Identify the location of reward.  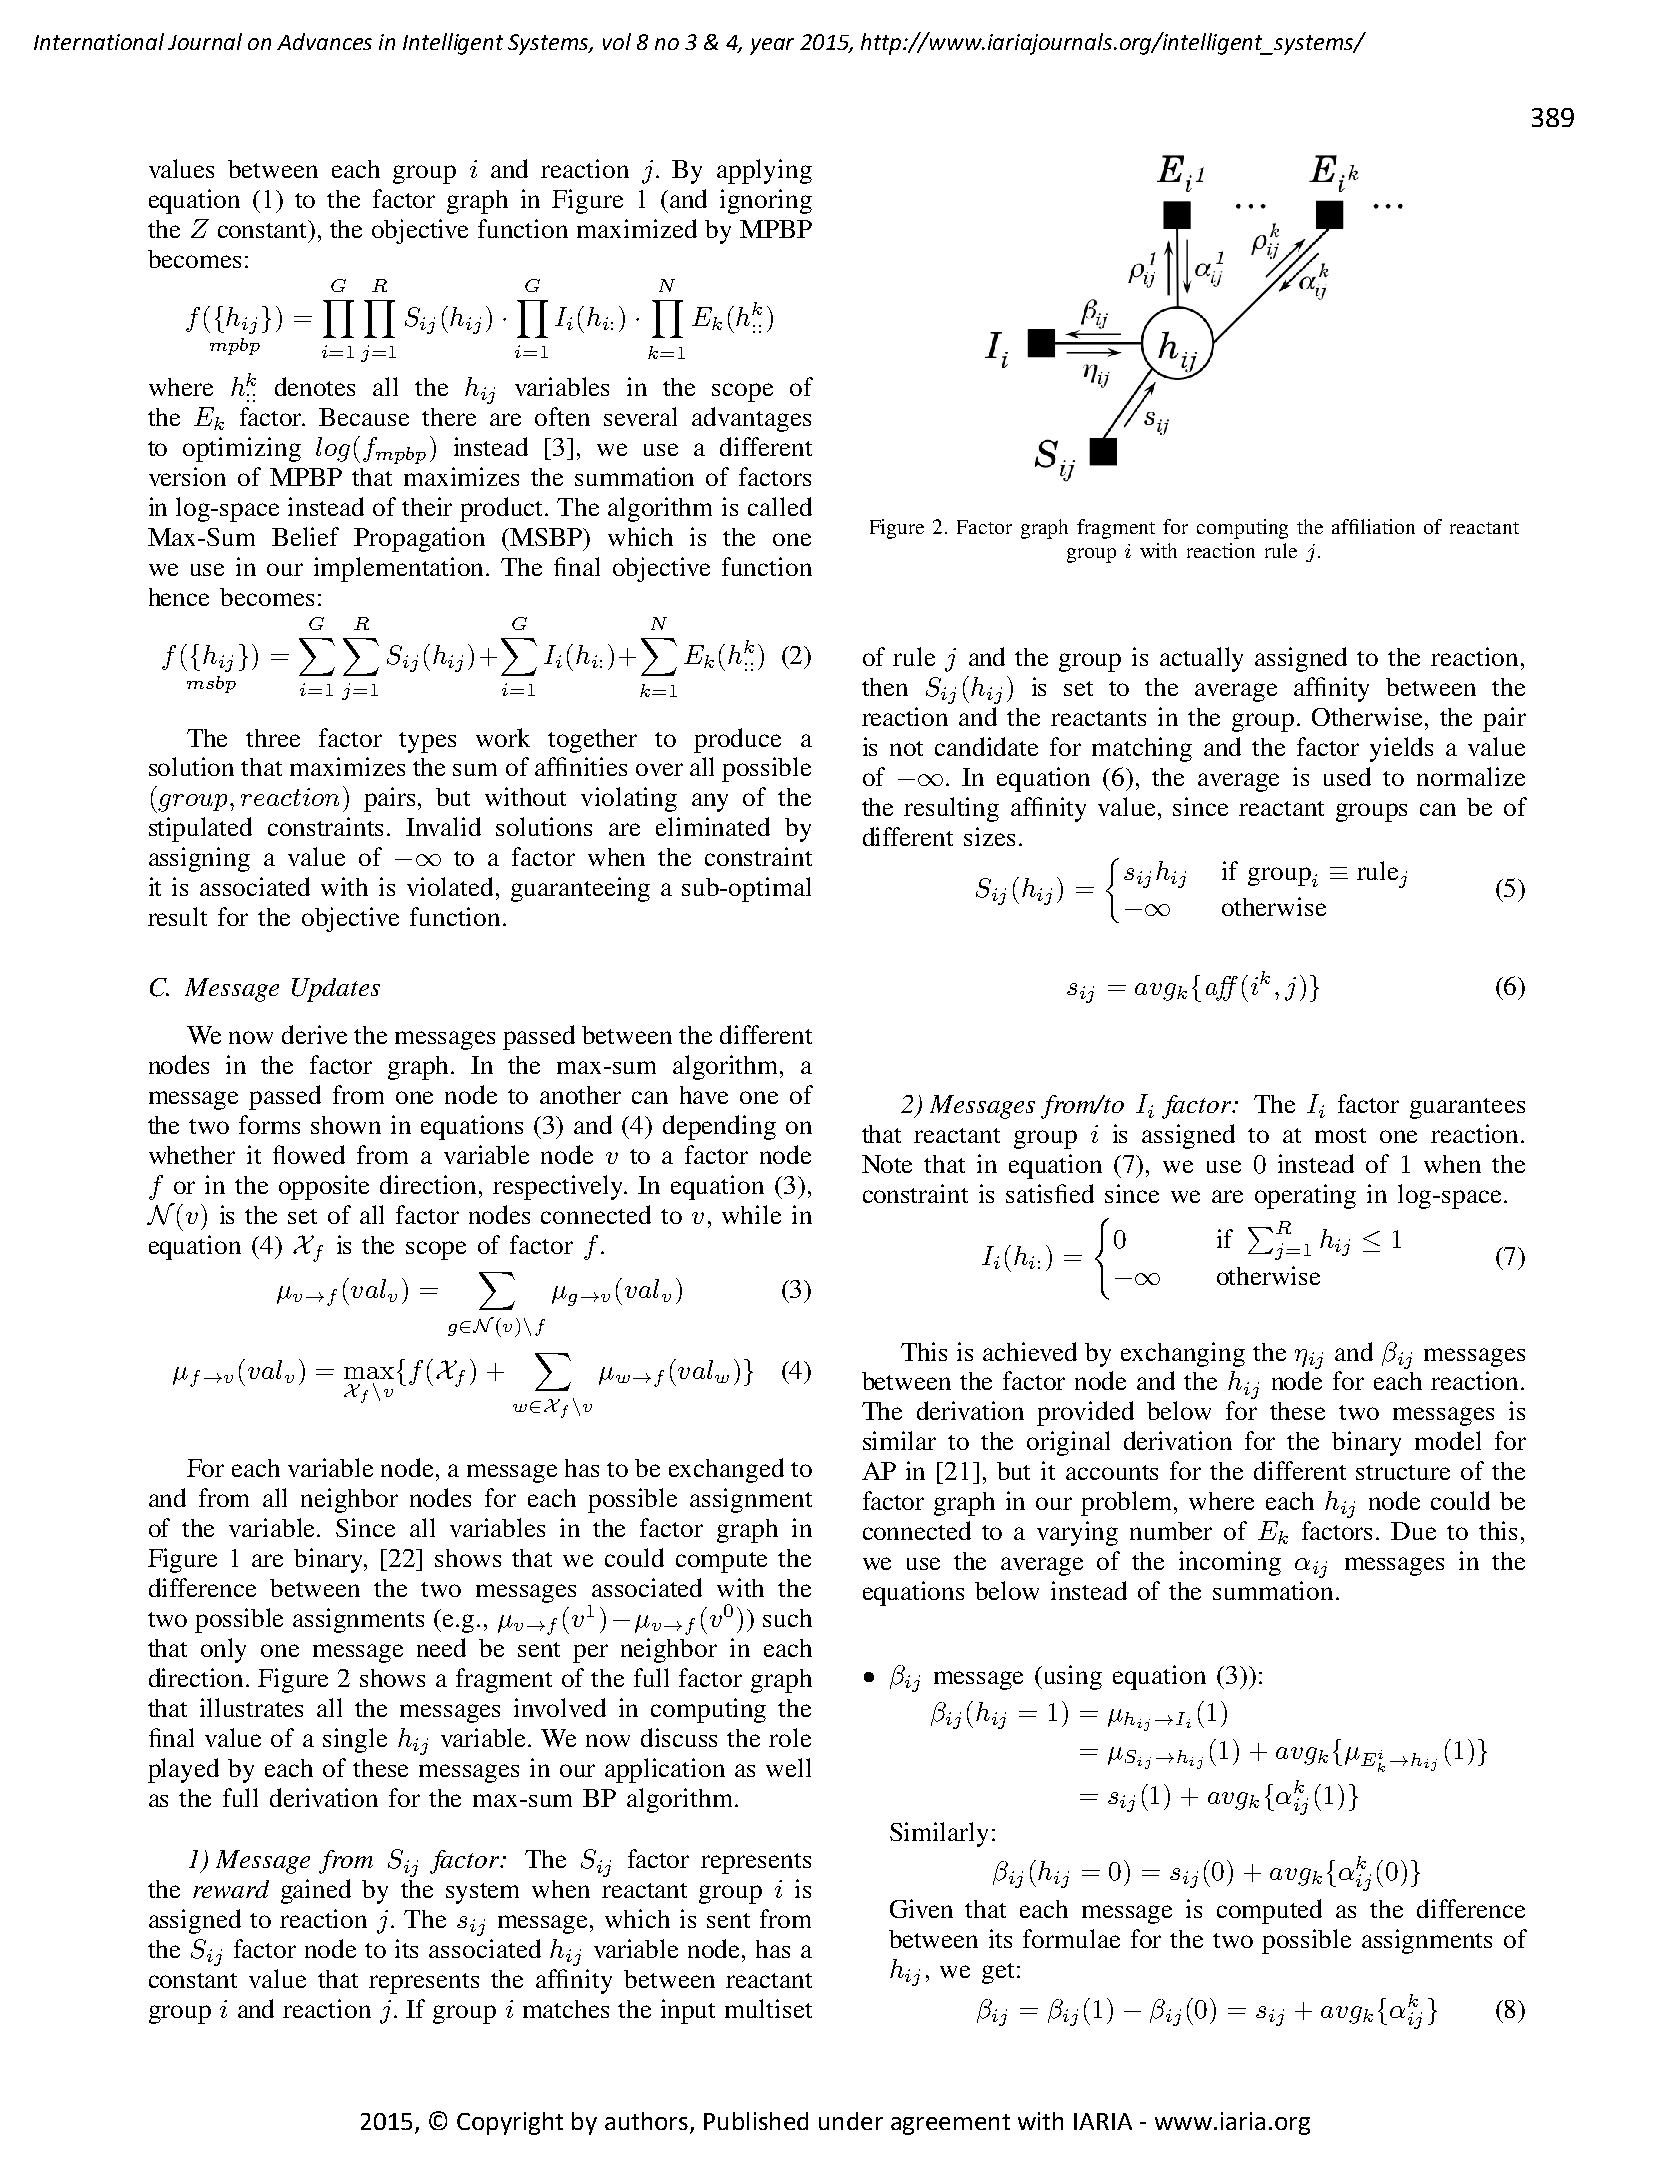
(231, 1889).
